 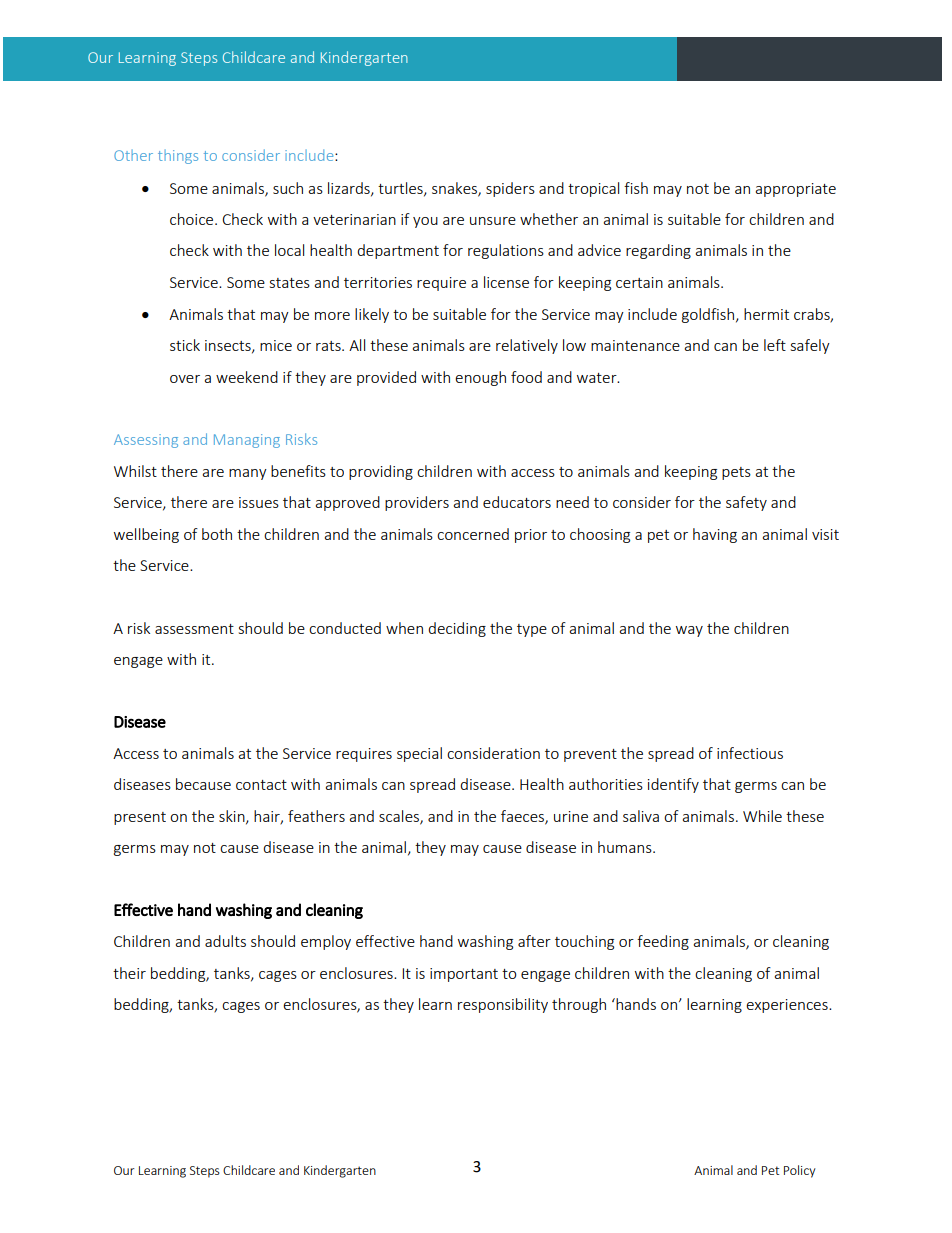 What do you see at coordinates (455, 189) in the screenshot?
I see `snakes` at bounding box center [455, 189].
